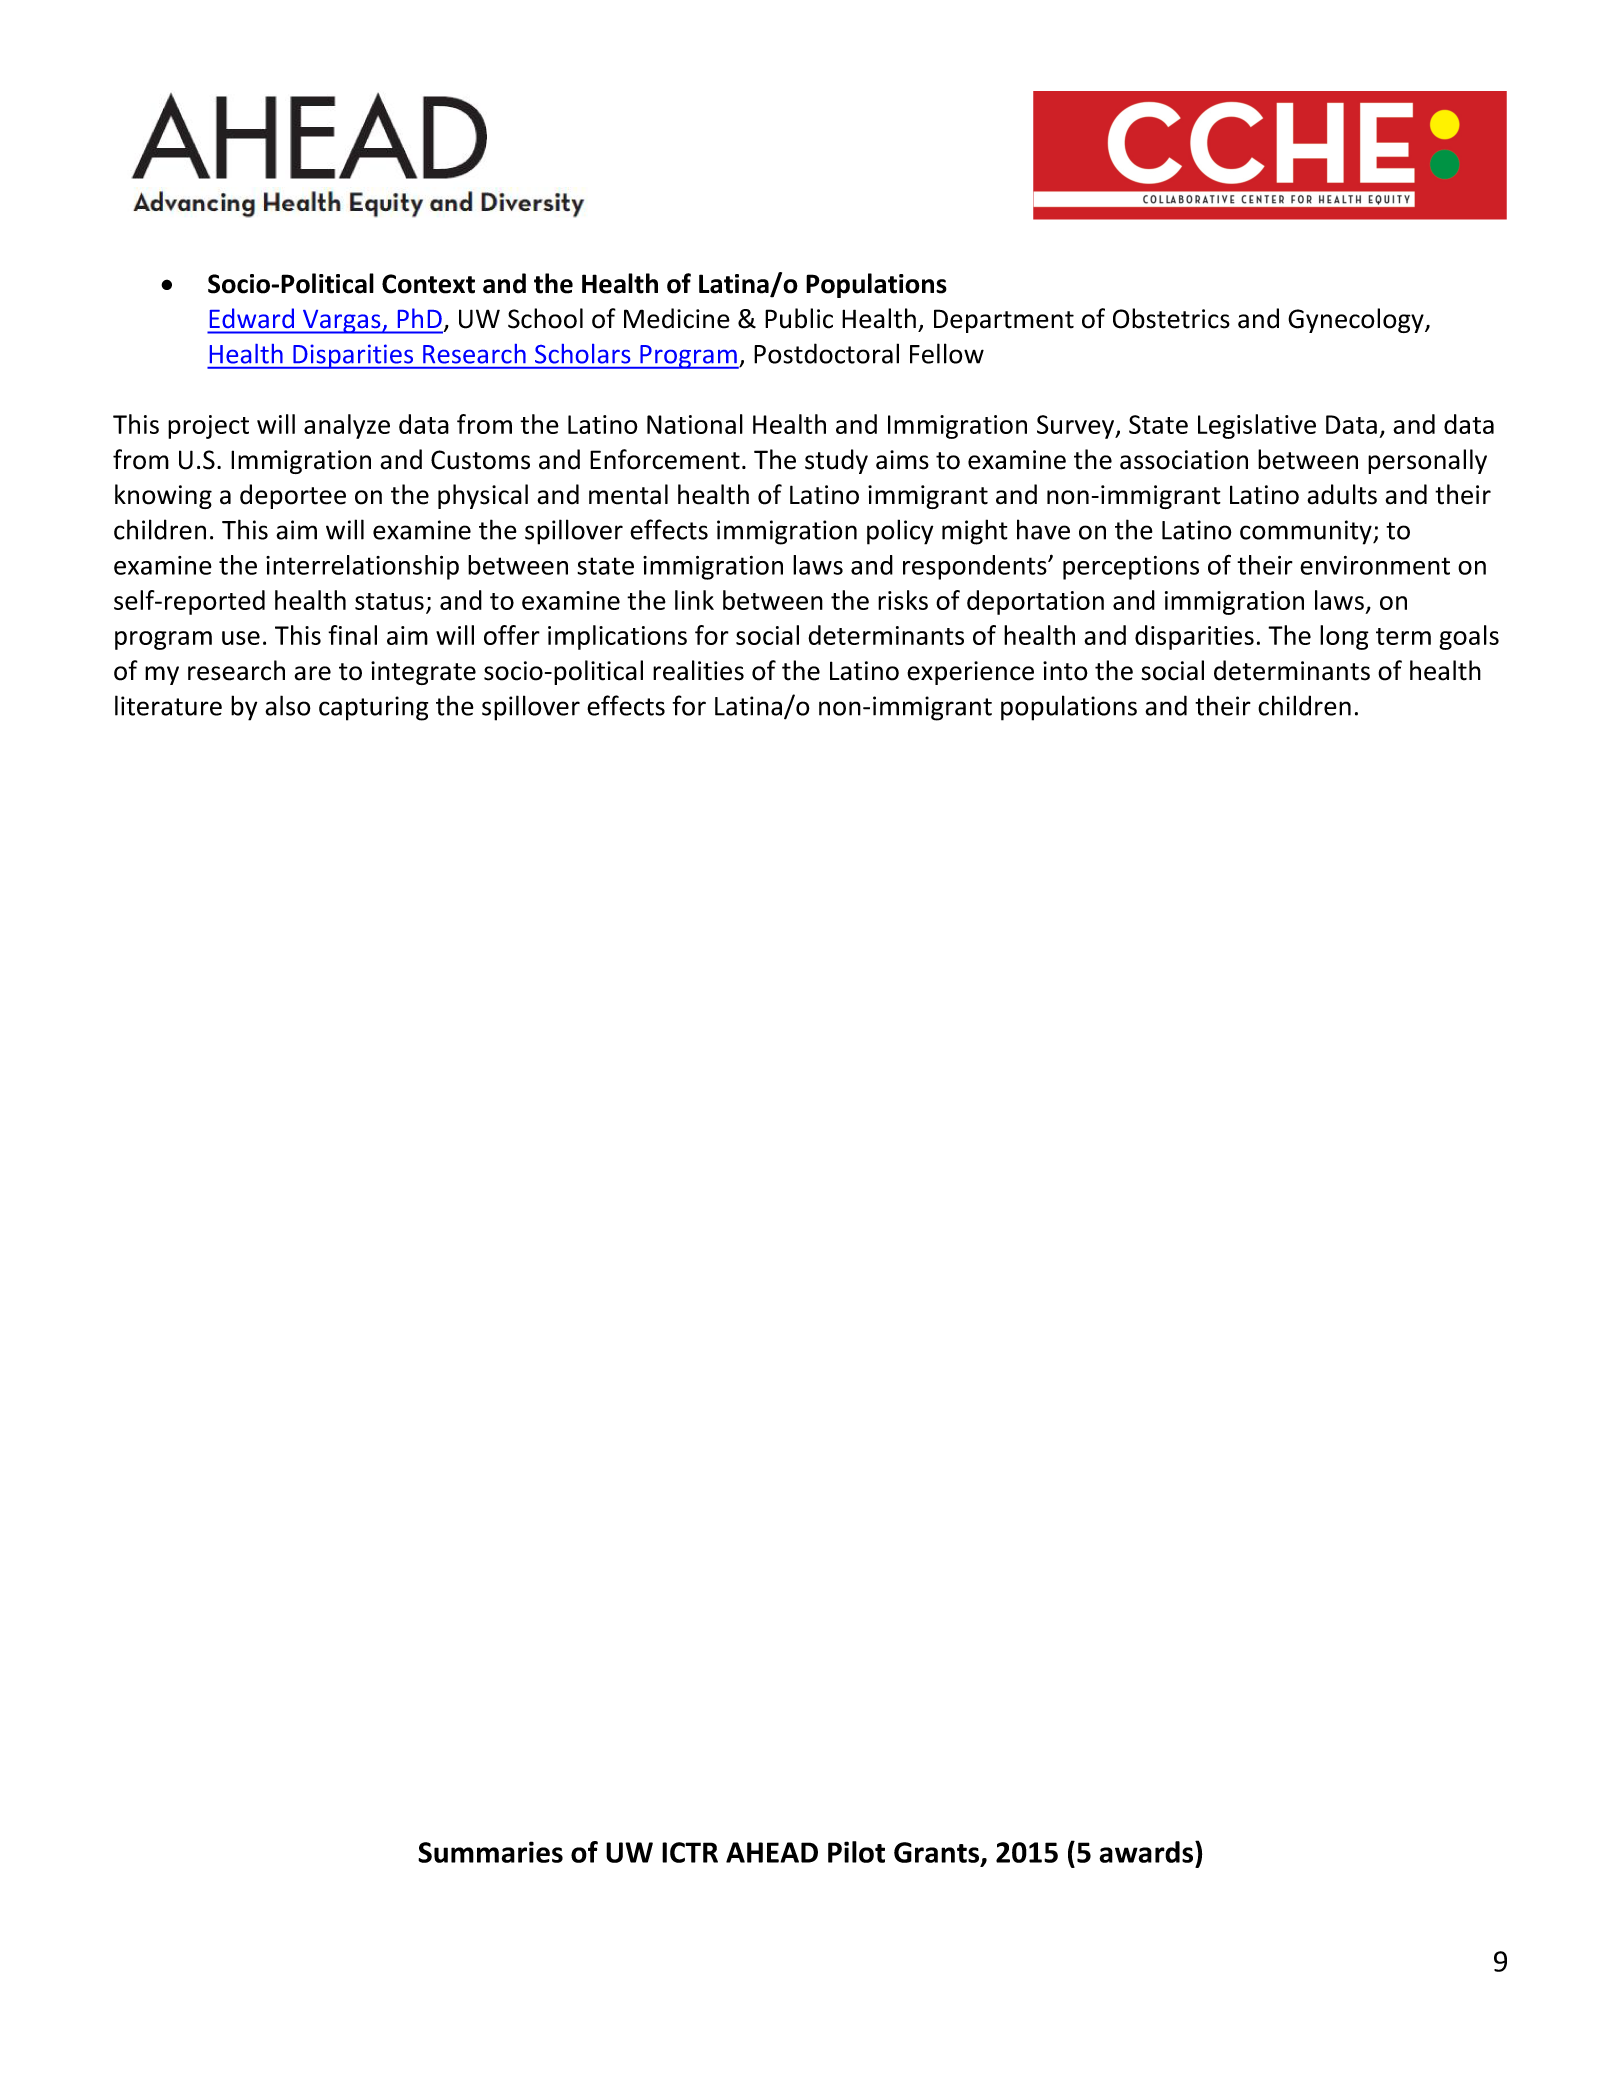 This screenshot has height=2075, width=1603. I want to click on into, so click(1065, 671).
